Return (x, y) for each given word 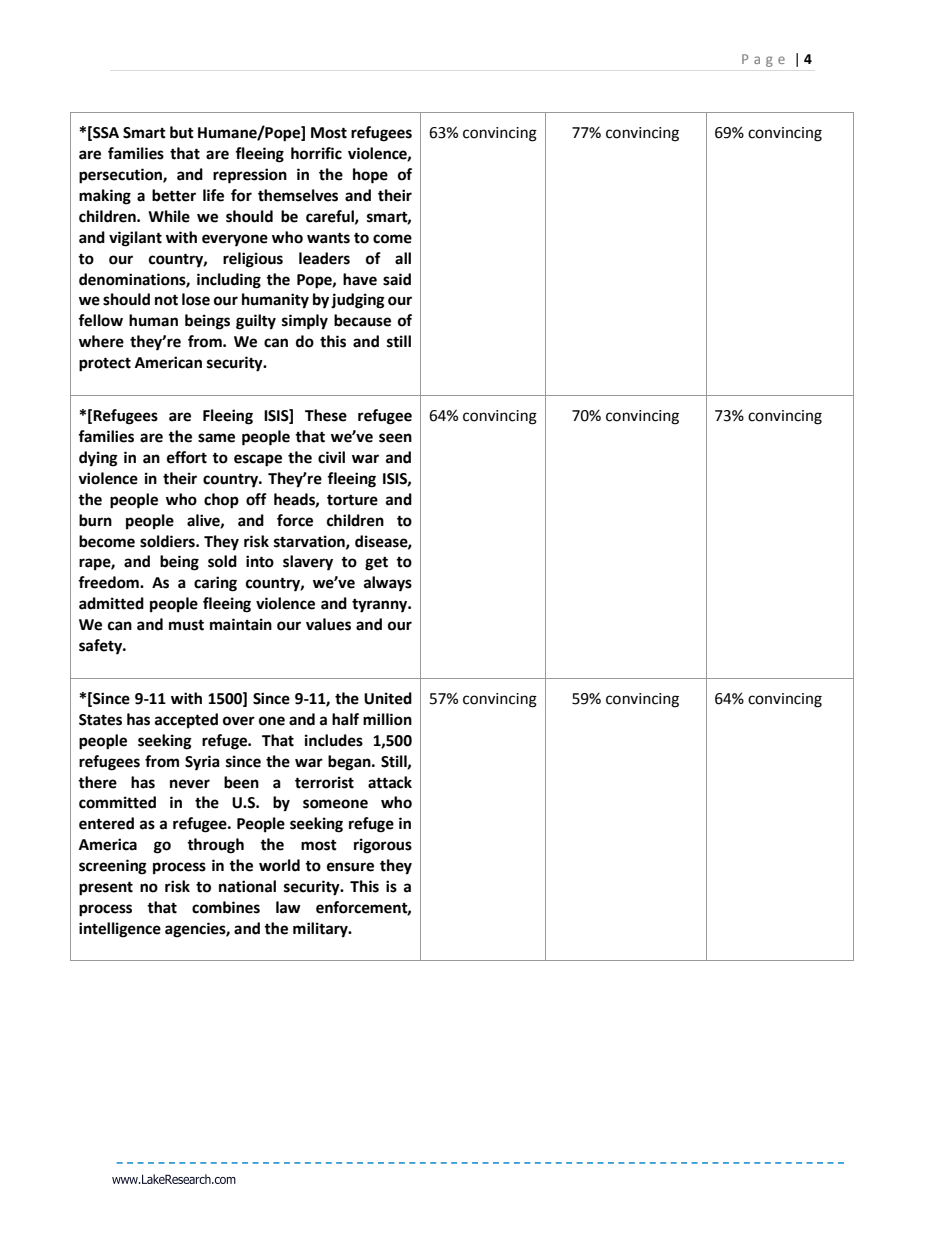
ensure (350, 867)
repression (250, 176)
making (105, 197)
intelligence (120, 930)
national (247, 886)
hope (370, 176)
